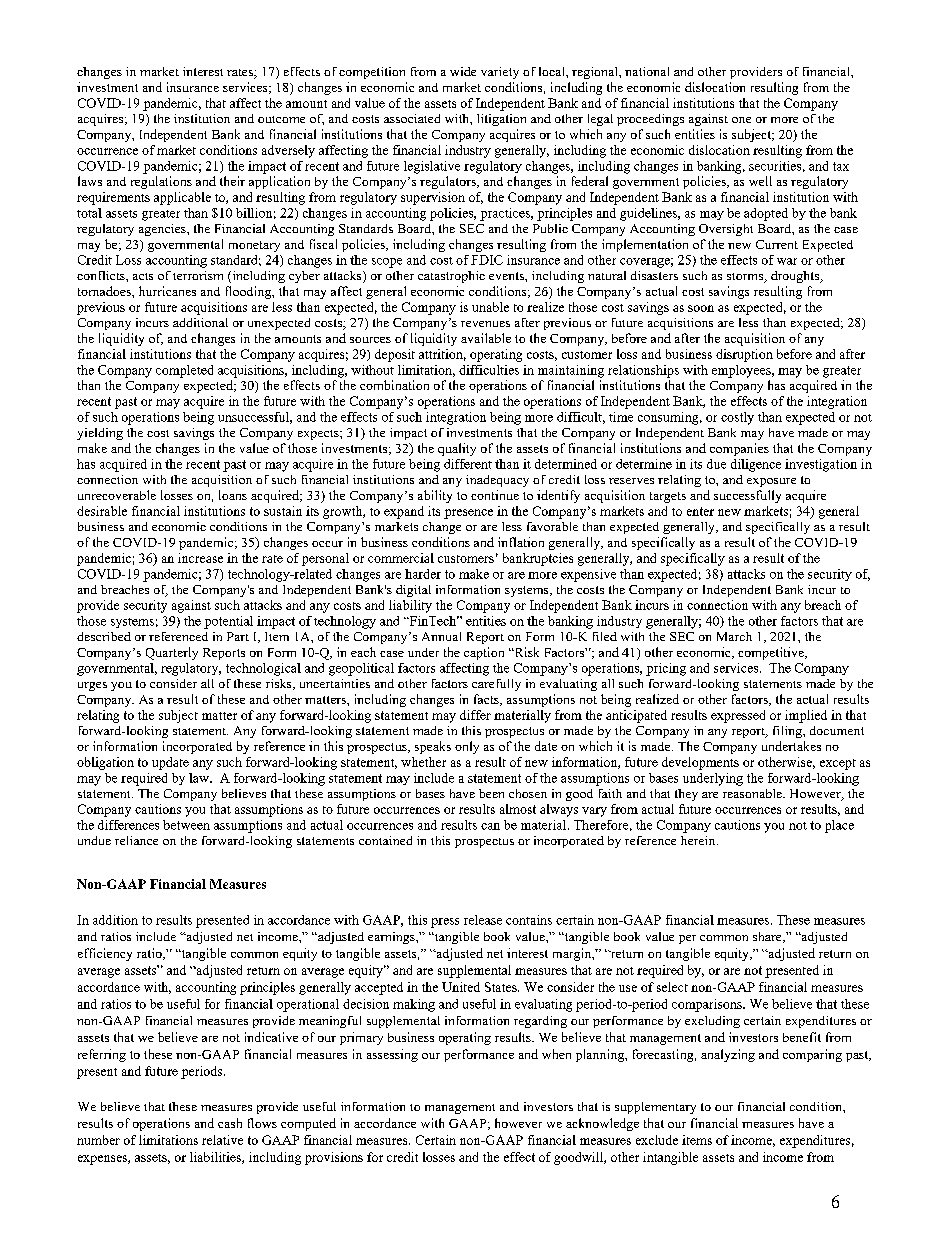 The height and width of the image is (1233, 952). What do you see at coordinates (222, 1140) in the image?
I see `relative` at bounding box center [222, 1140].
